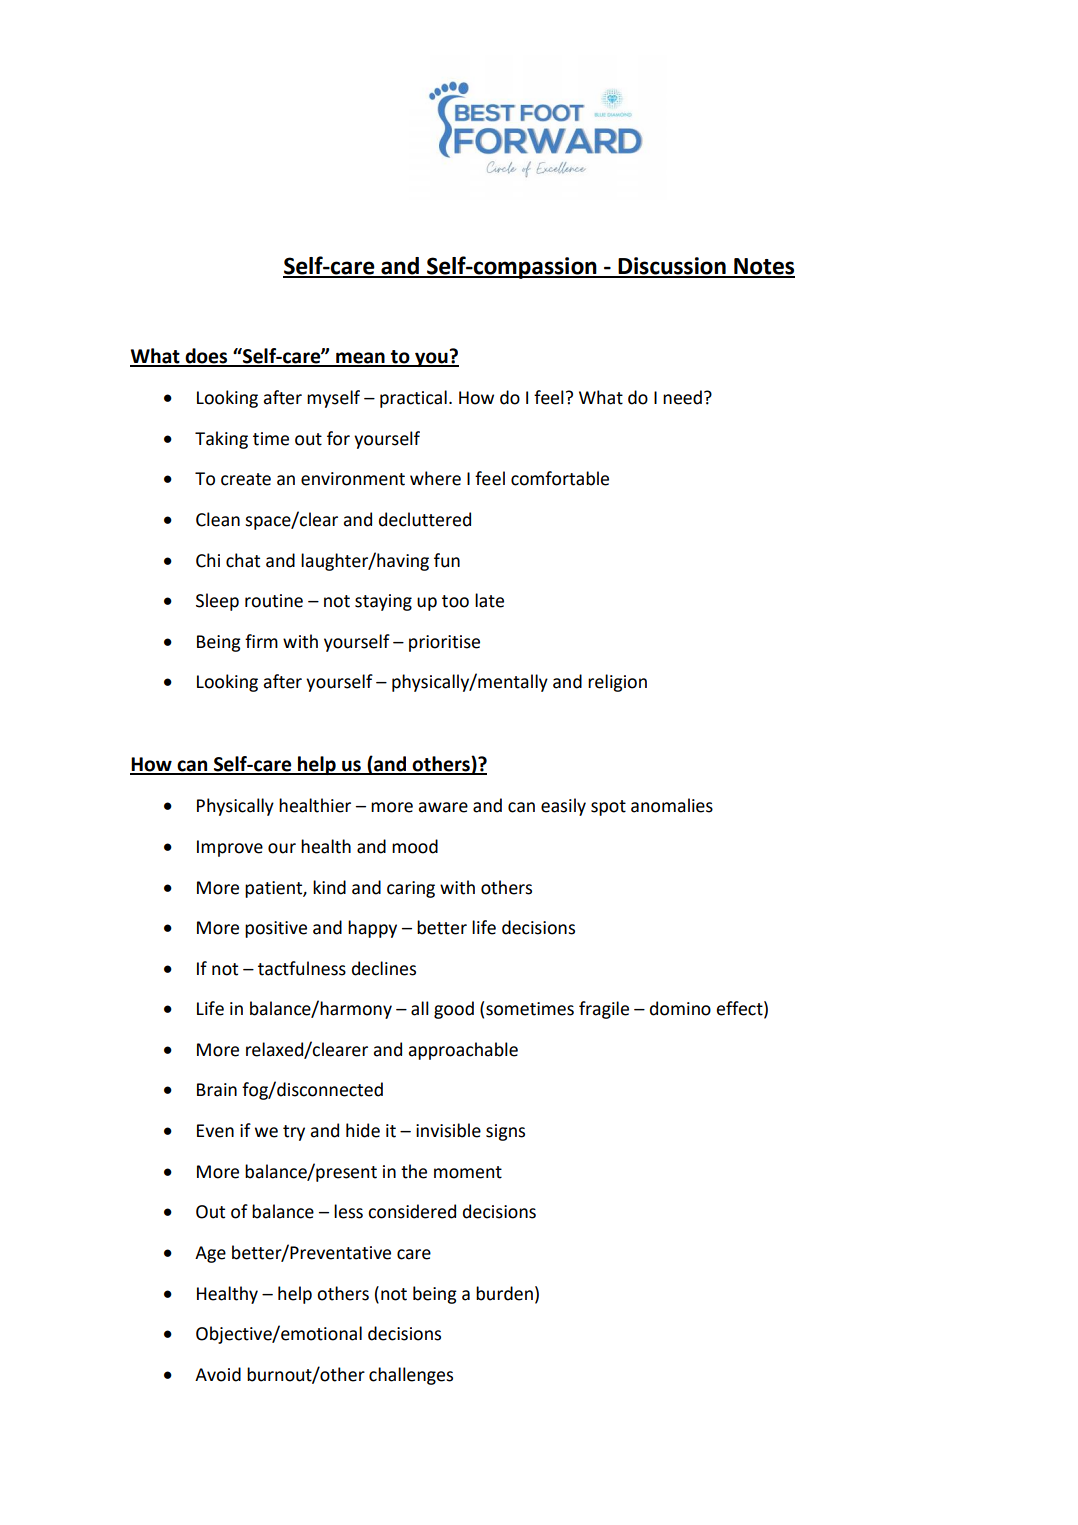  I want to click on need, so click(682, 397).
